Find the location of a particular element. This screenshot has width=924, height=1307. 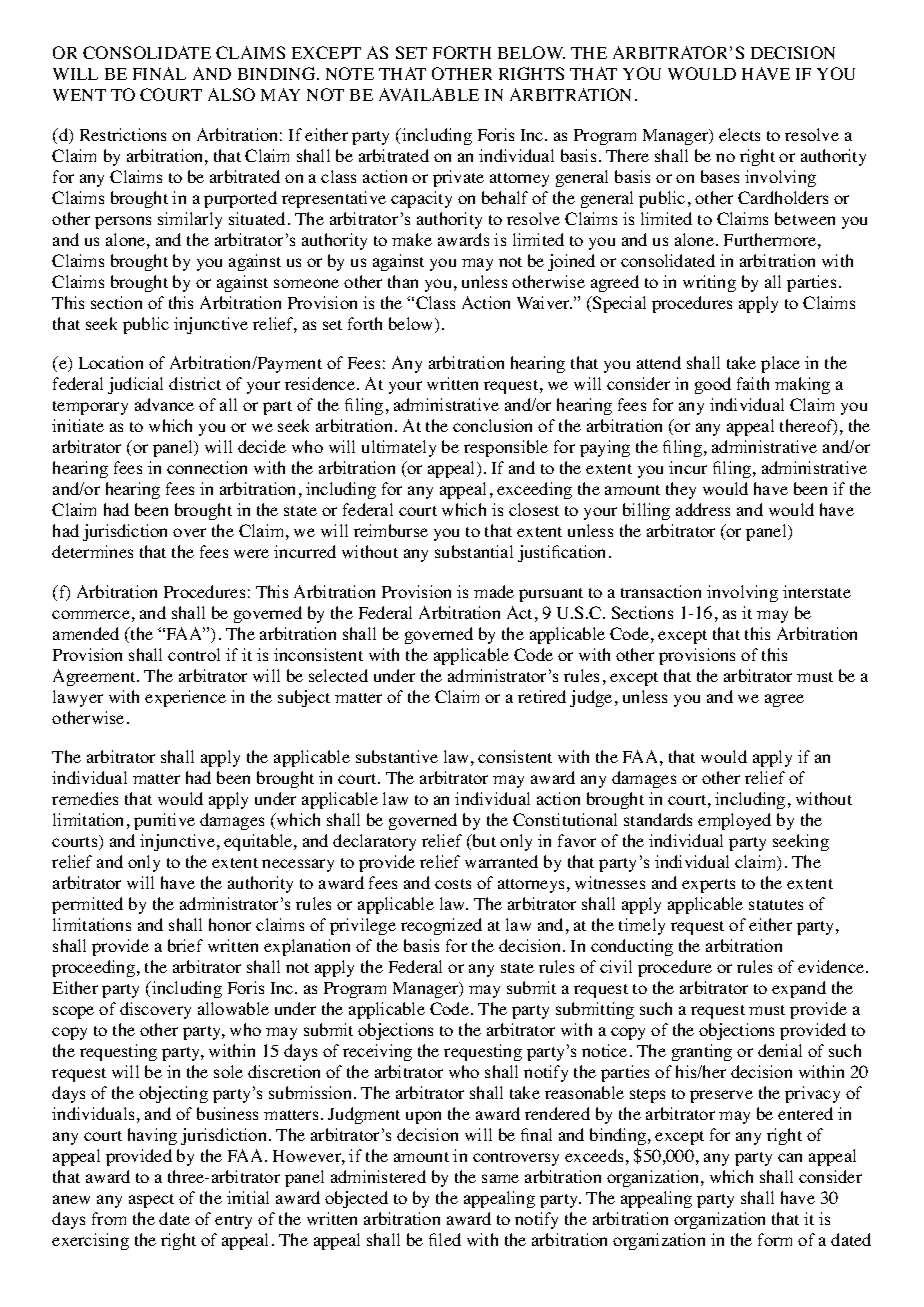

form is located at coordinates (775, 1239).
